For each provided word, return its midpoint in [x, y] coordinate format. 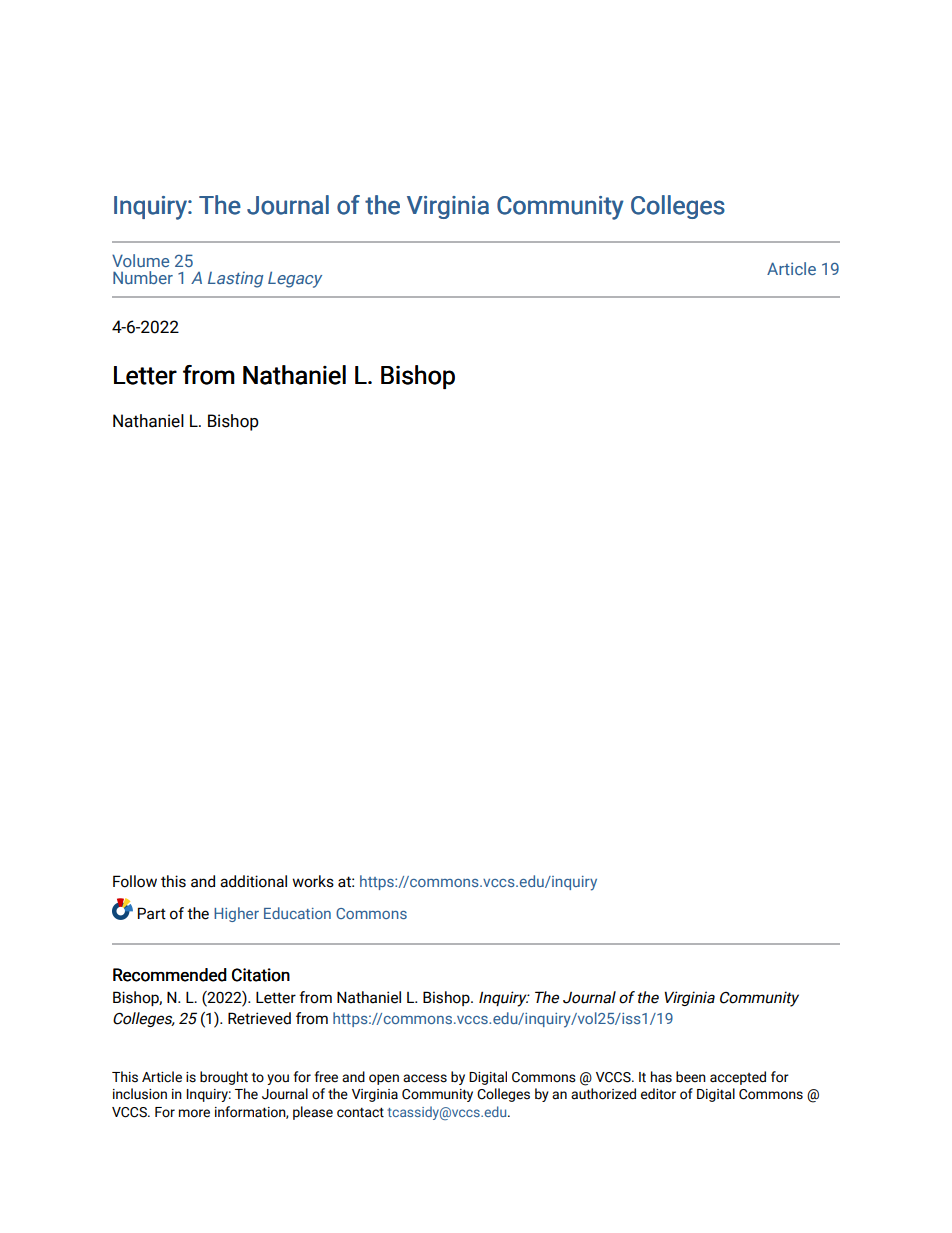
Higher [236, 914]
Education [297, 913]
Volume [140, 260]
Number [143, 277]
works [313, 881]
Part [152, 913]
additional [253, 881]
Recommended [170, 975]
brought [224, 1078]
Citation [261, 975]
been [691, 1077]
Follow [135, 881]
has [661, 1077]
